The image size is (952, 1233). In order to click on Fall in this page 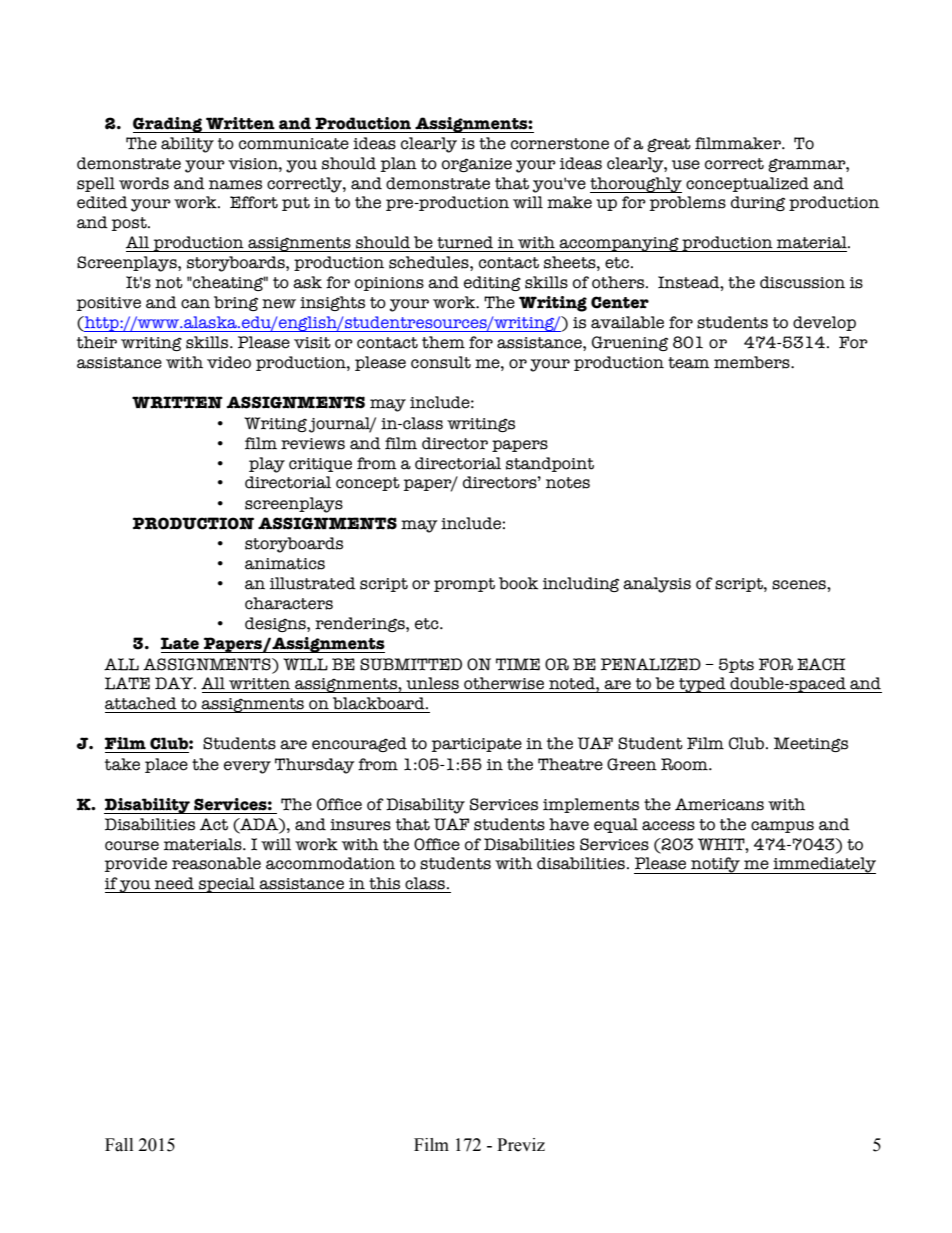, I will do `click(119, 1145)`.
